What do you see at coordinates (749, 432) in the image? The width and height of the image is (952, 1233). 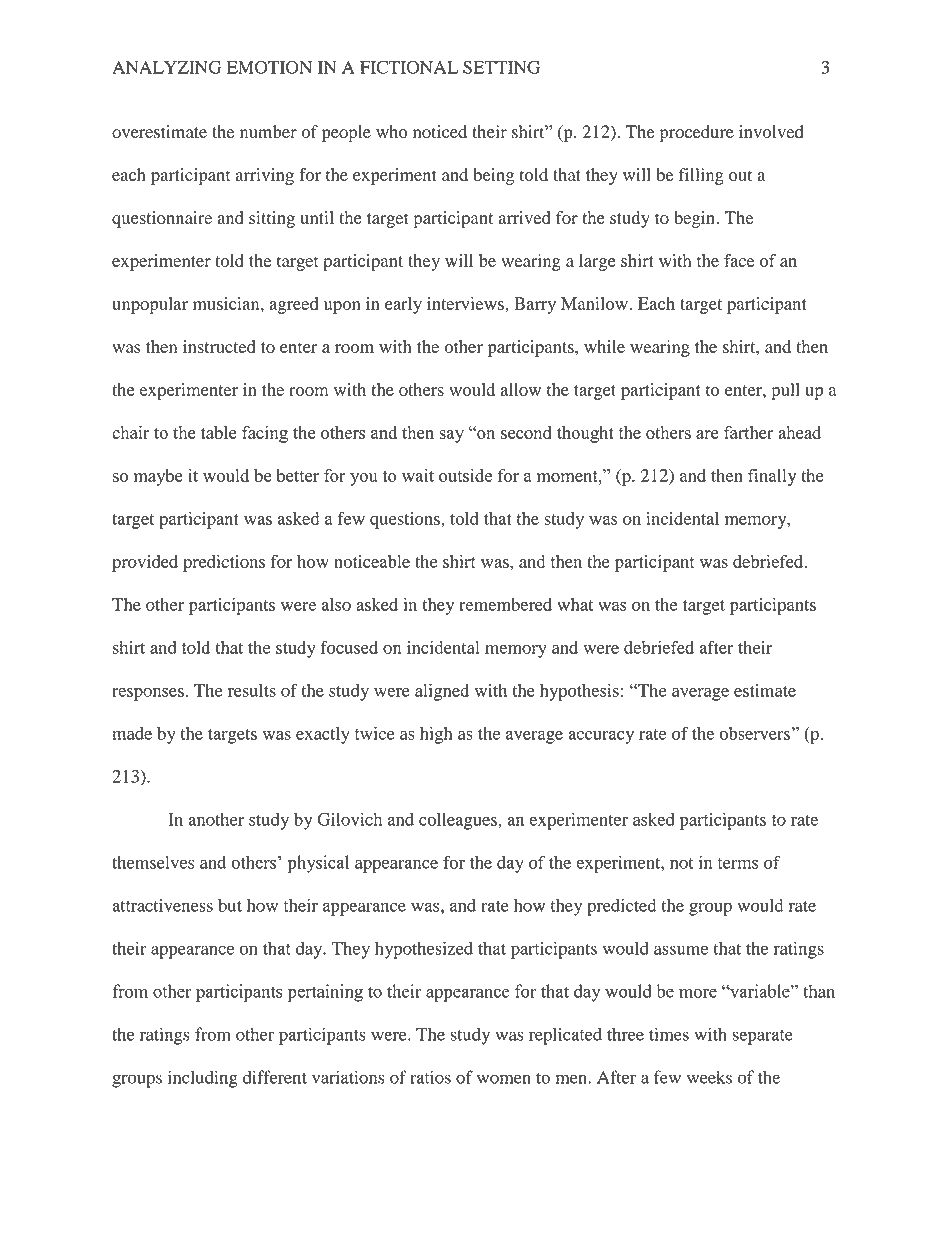 I see `farther` at bounding box center [749, 432].
